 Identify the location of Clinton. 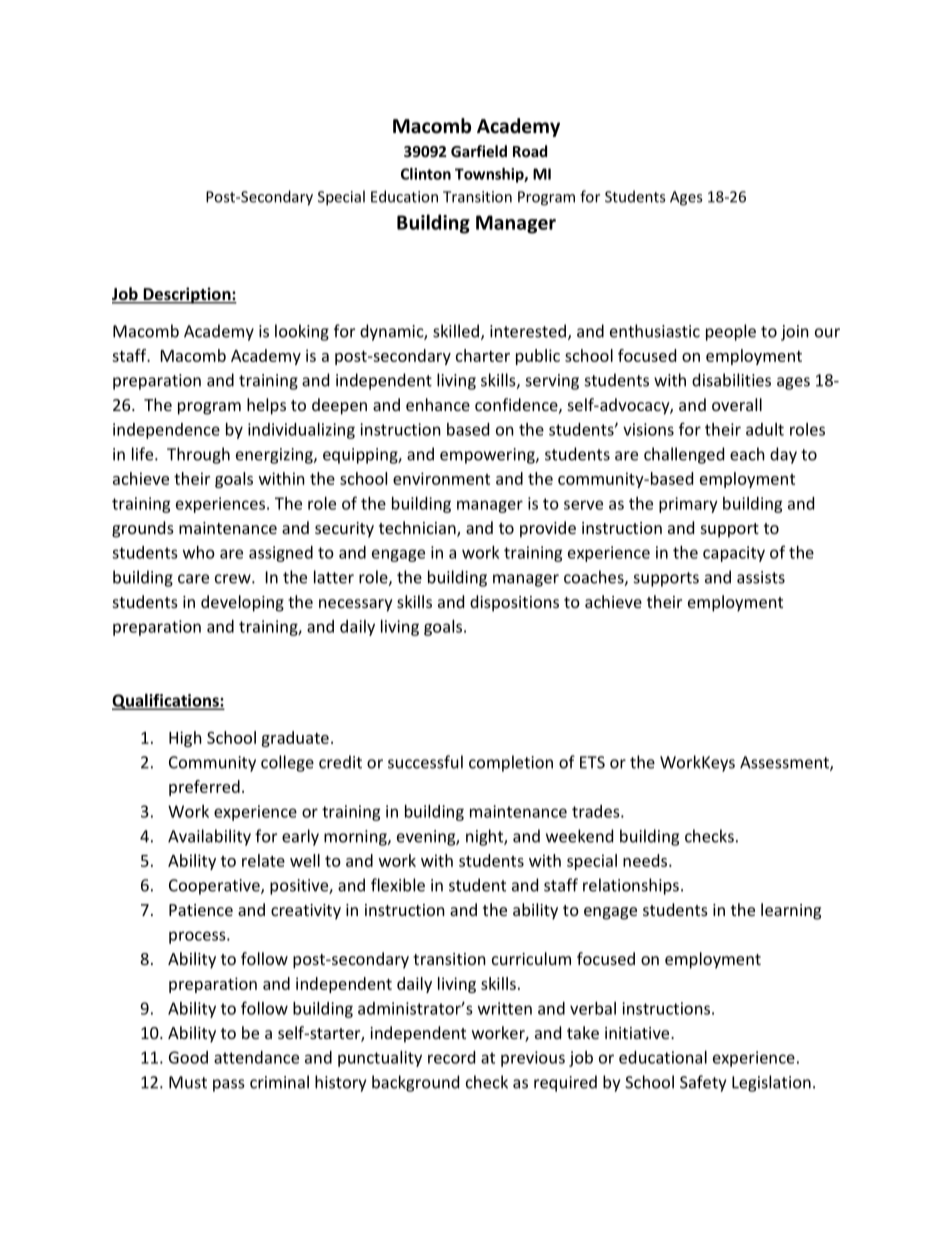
(426, 174).
